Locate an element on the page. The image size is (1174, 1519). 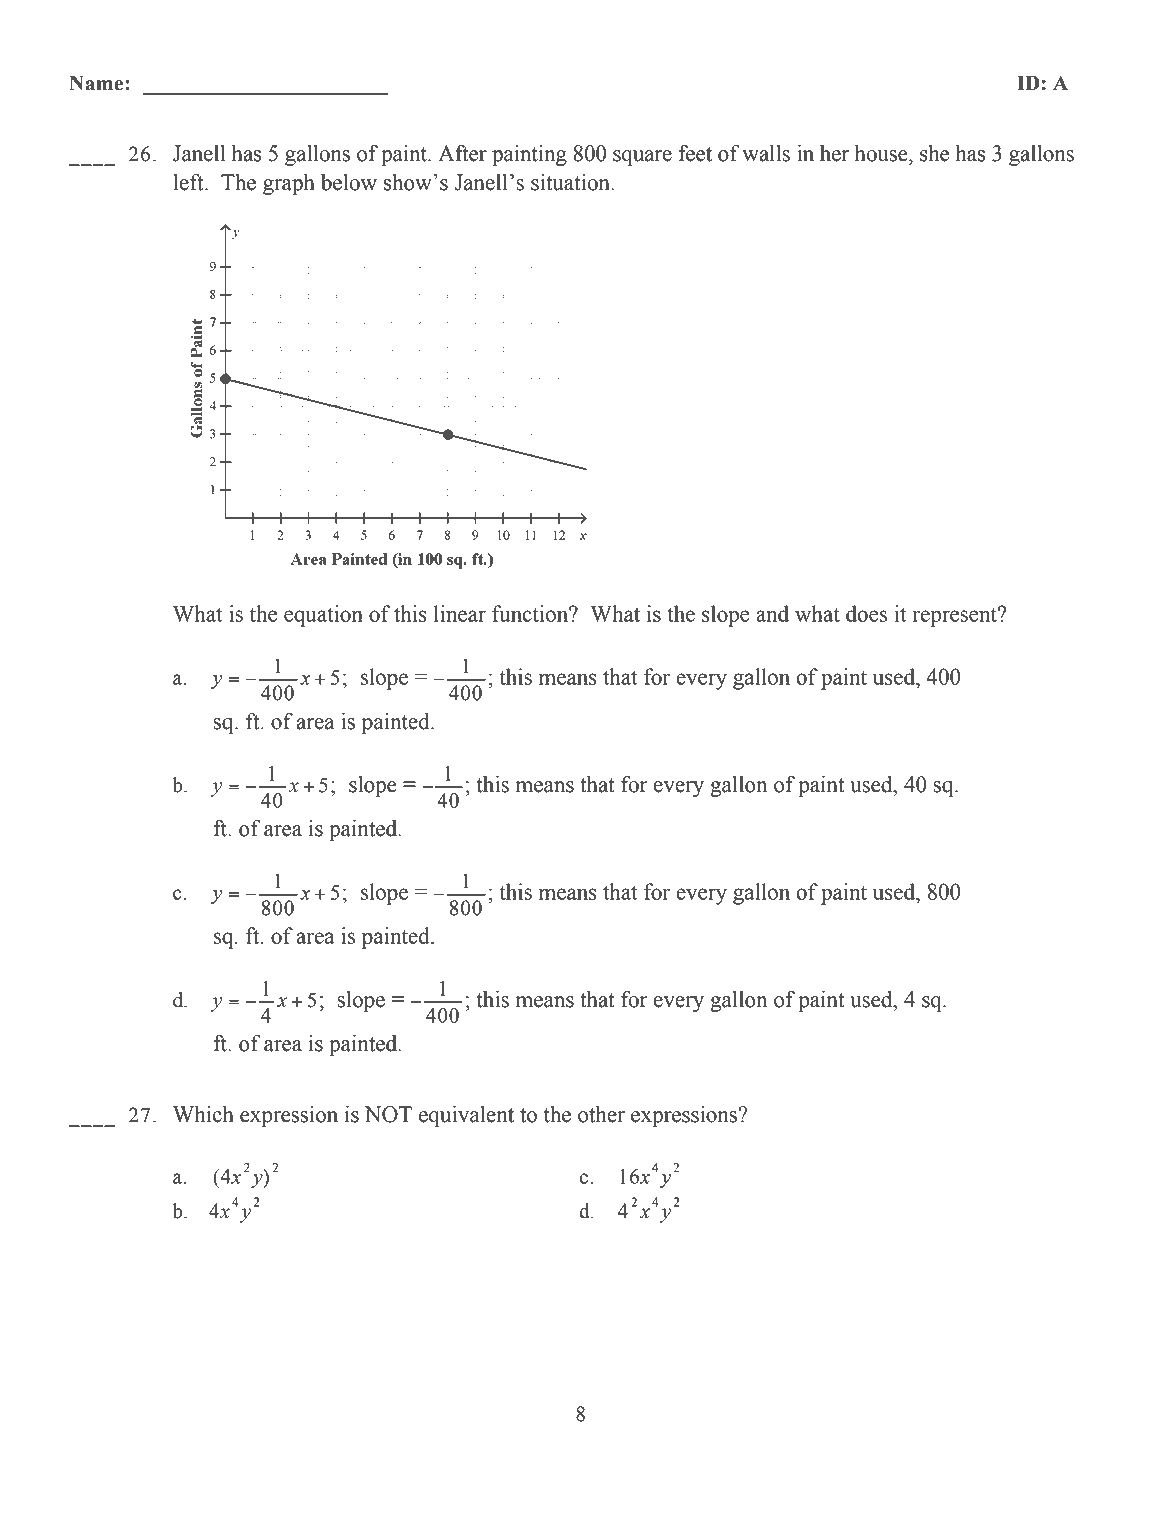
equivalent is located at coordinates (466, 1116).
